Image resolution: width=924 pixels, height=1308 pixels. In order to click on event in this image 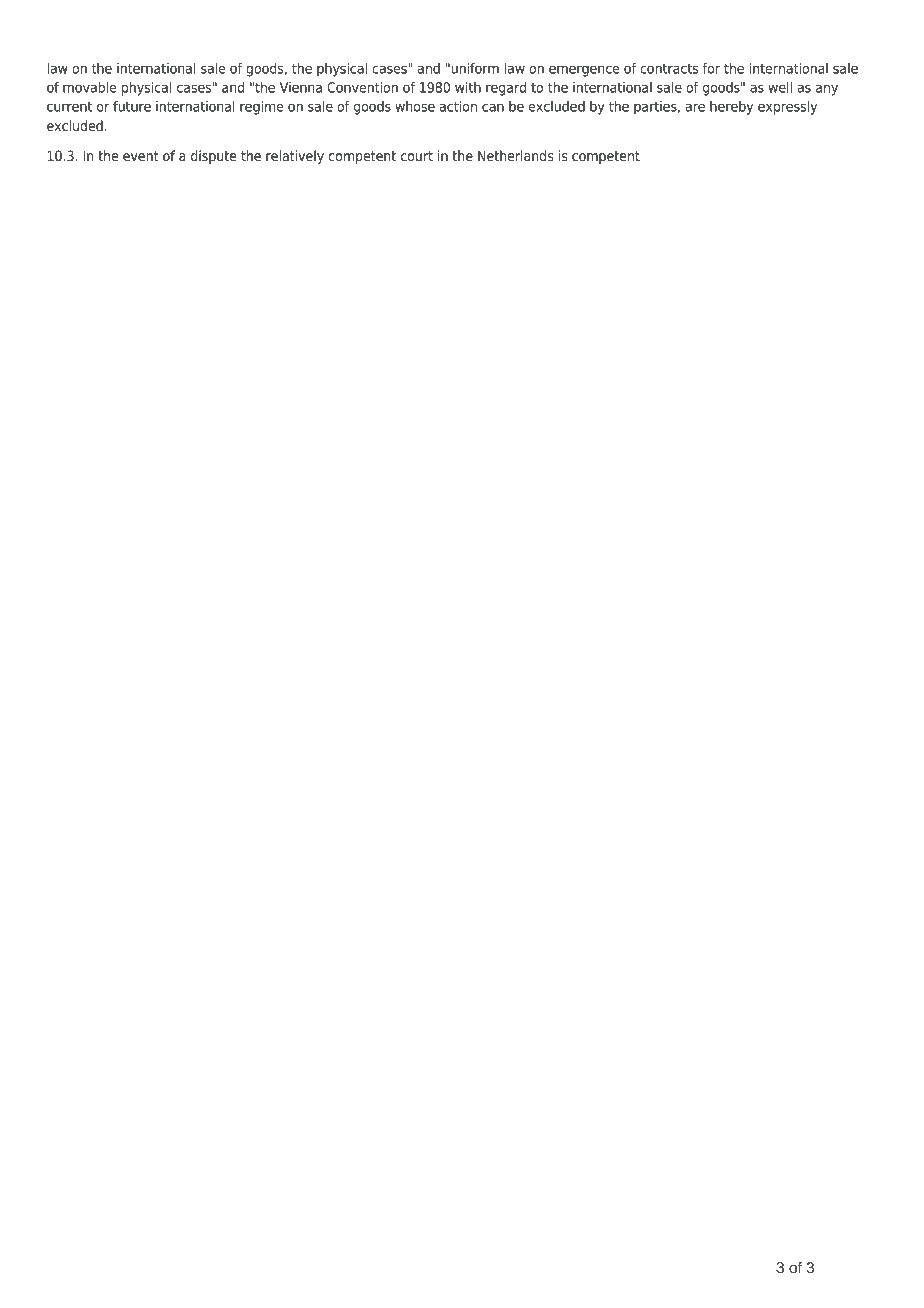, I will do `click(141, 156)`.
